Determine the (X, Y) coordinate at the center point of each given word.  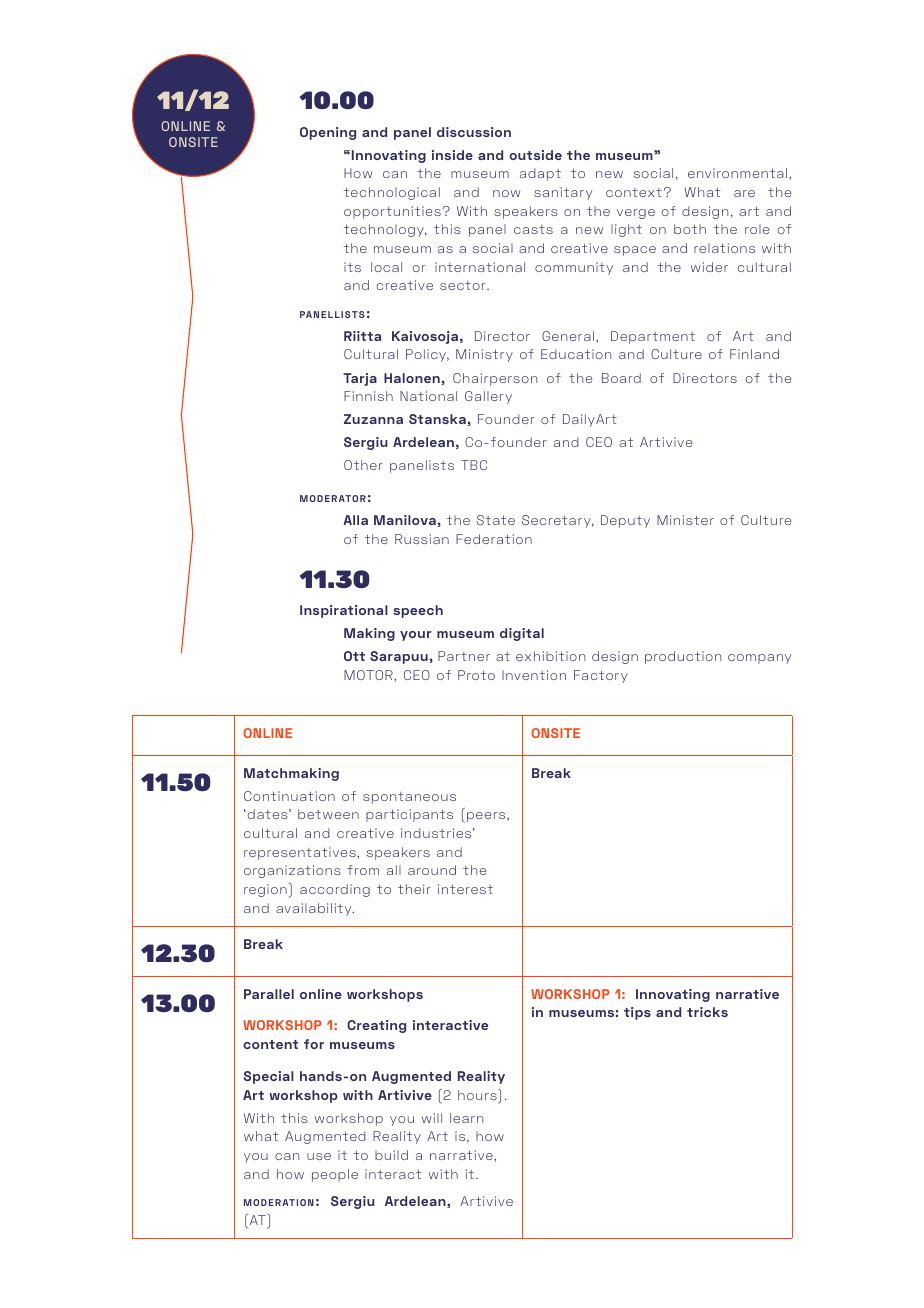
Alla (355, 520)
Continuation (289, 796)
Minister (685, 520)
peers (487, 817)
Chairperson (495, 379)
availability (315, 909)
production (683, 657)
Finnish (368, 396)
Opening (328, 133)
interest (465, 889)
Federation (494, 539)
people (335, 1175)
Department (653, 337)
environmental (739, 173)
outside (535, 155)
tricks (707, 1012)
